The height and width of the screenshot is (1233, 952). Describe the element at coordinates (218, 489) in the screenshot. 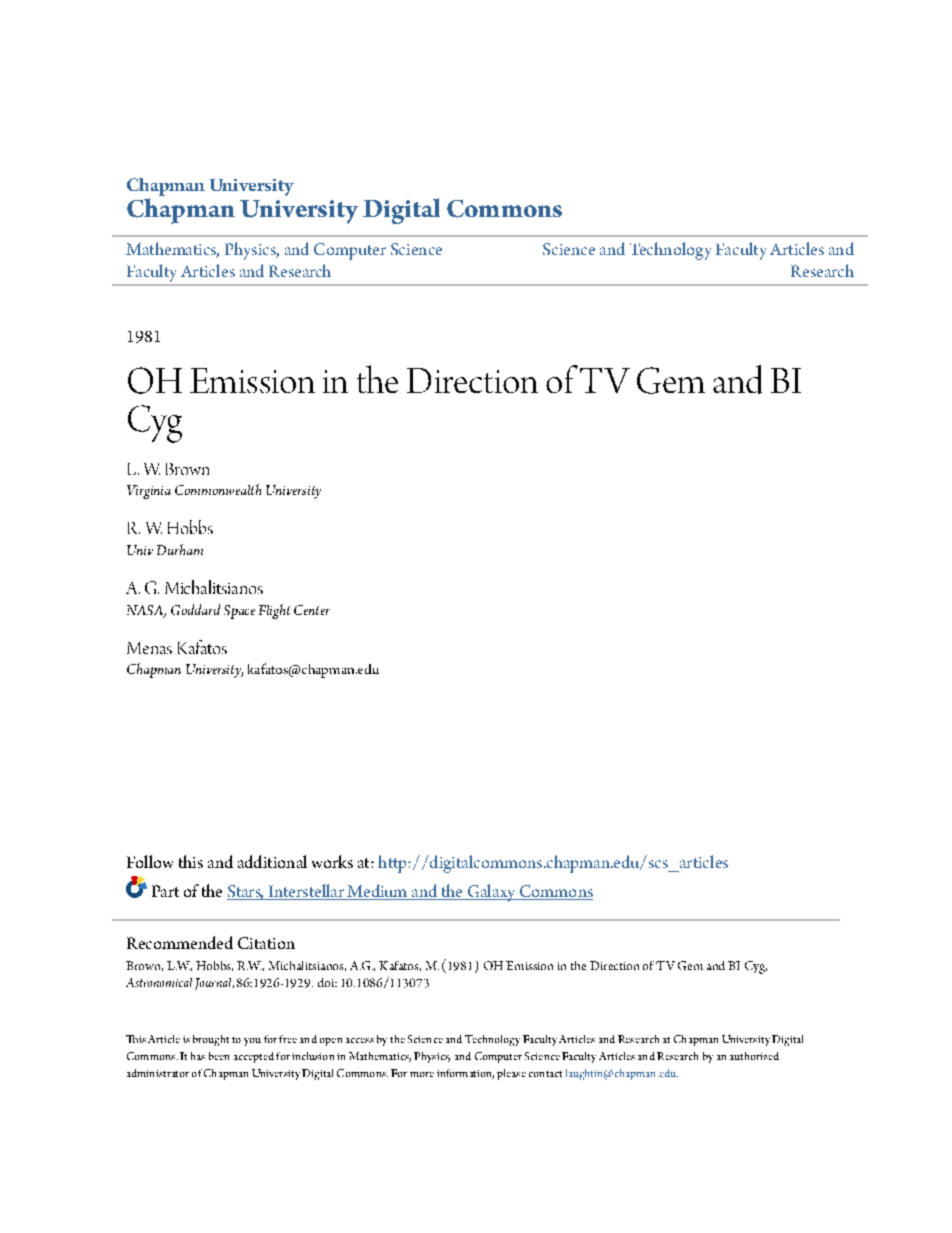

I see `Commonwealth` at that location.
